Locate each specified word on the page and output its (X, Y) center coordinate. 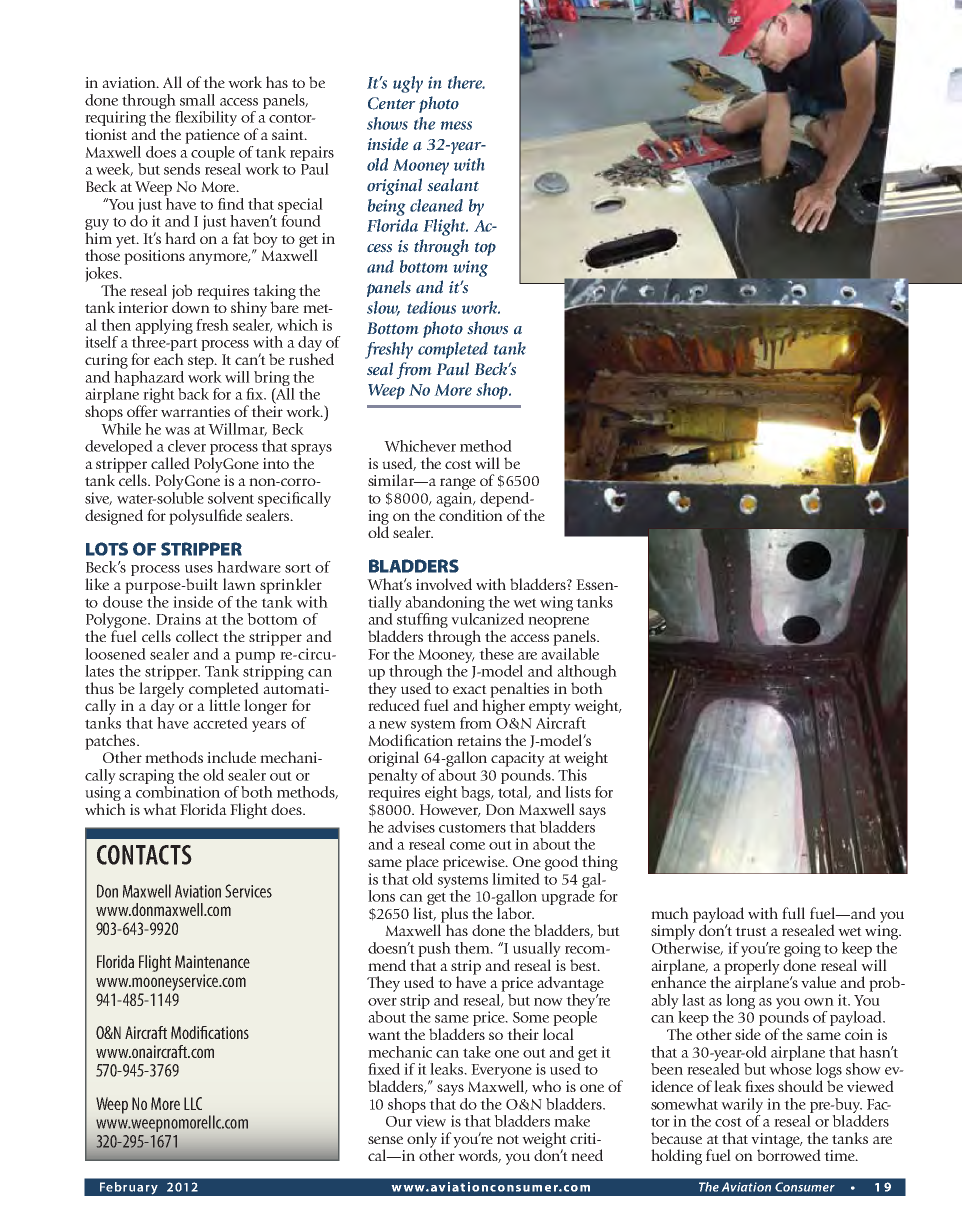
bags (476, 793)
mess (456, 125)
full (793, 913)
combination (178, 792)
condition (471, 515)
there (466, 82)
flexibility (206, 118)
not (508, 1139)
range (458, 484)
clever (187, 446)
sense (385, 1140)
